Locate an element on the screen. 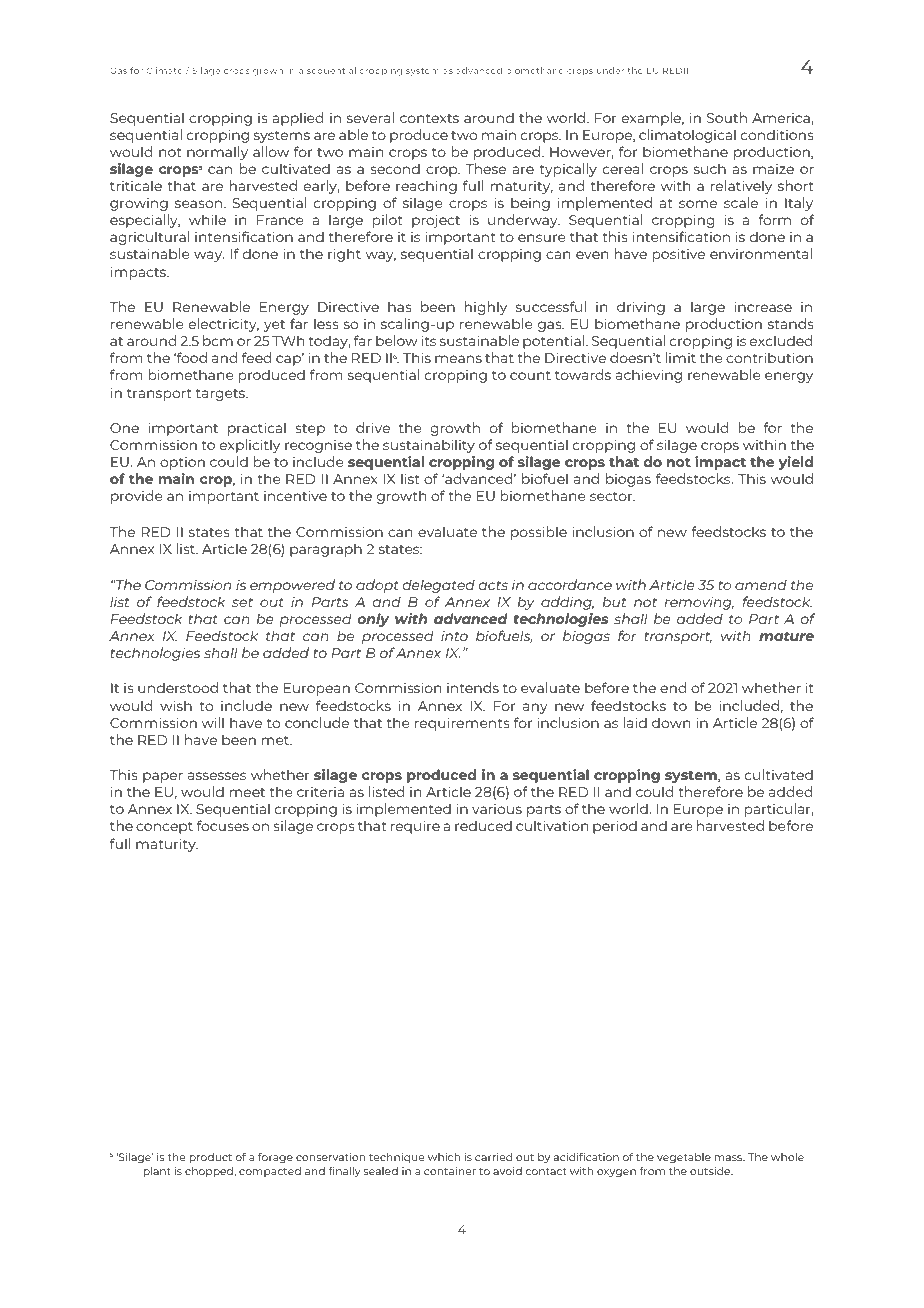 Image resolution: width=924 pixels, height=1308 pixels. reduced is located at coordinates (483, 825).
